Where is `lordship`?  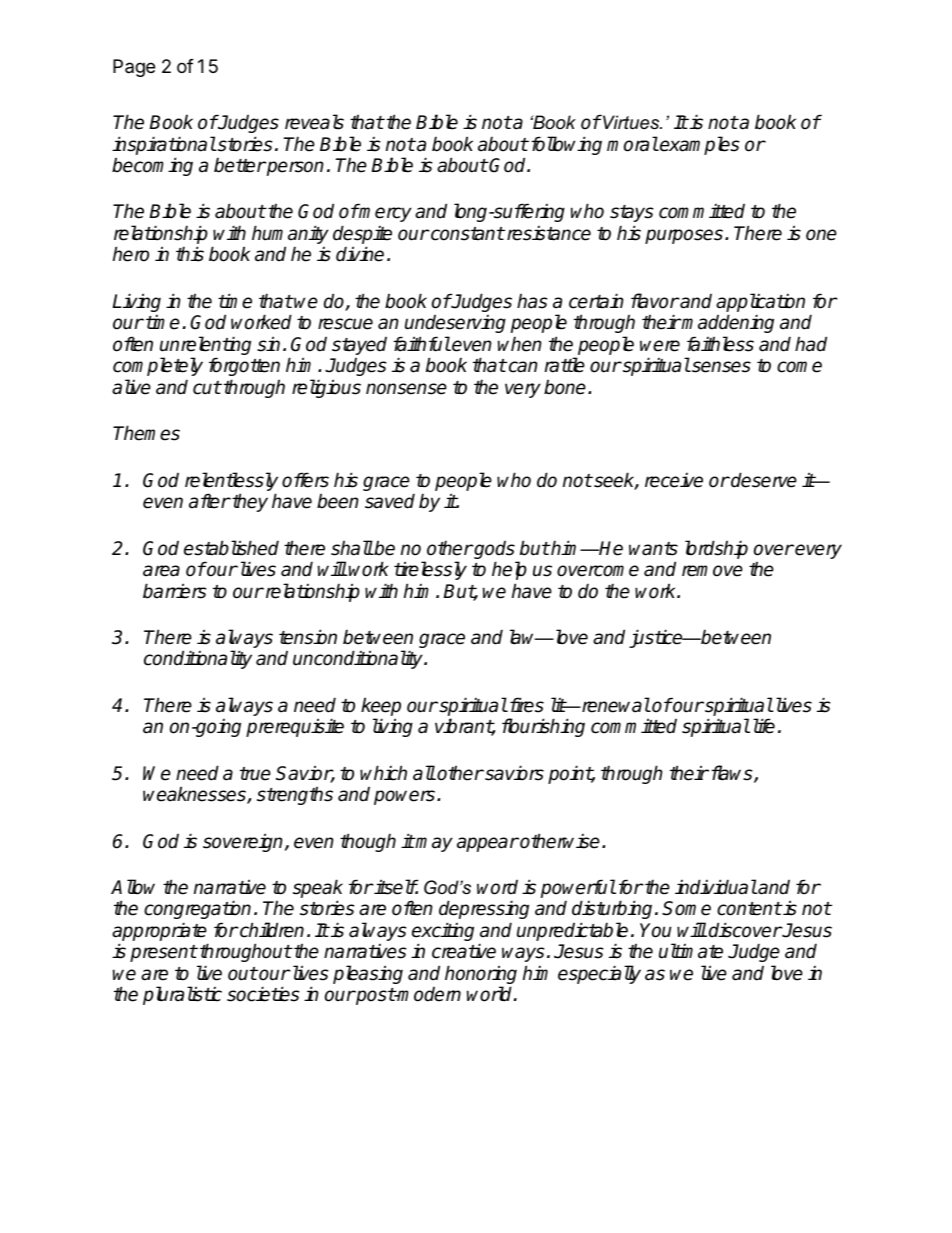
lordship is located at coordinates (716, 549).
